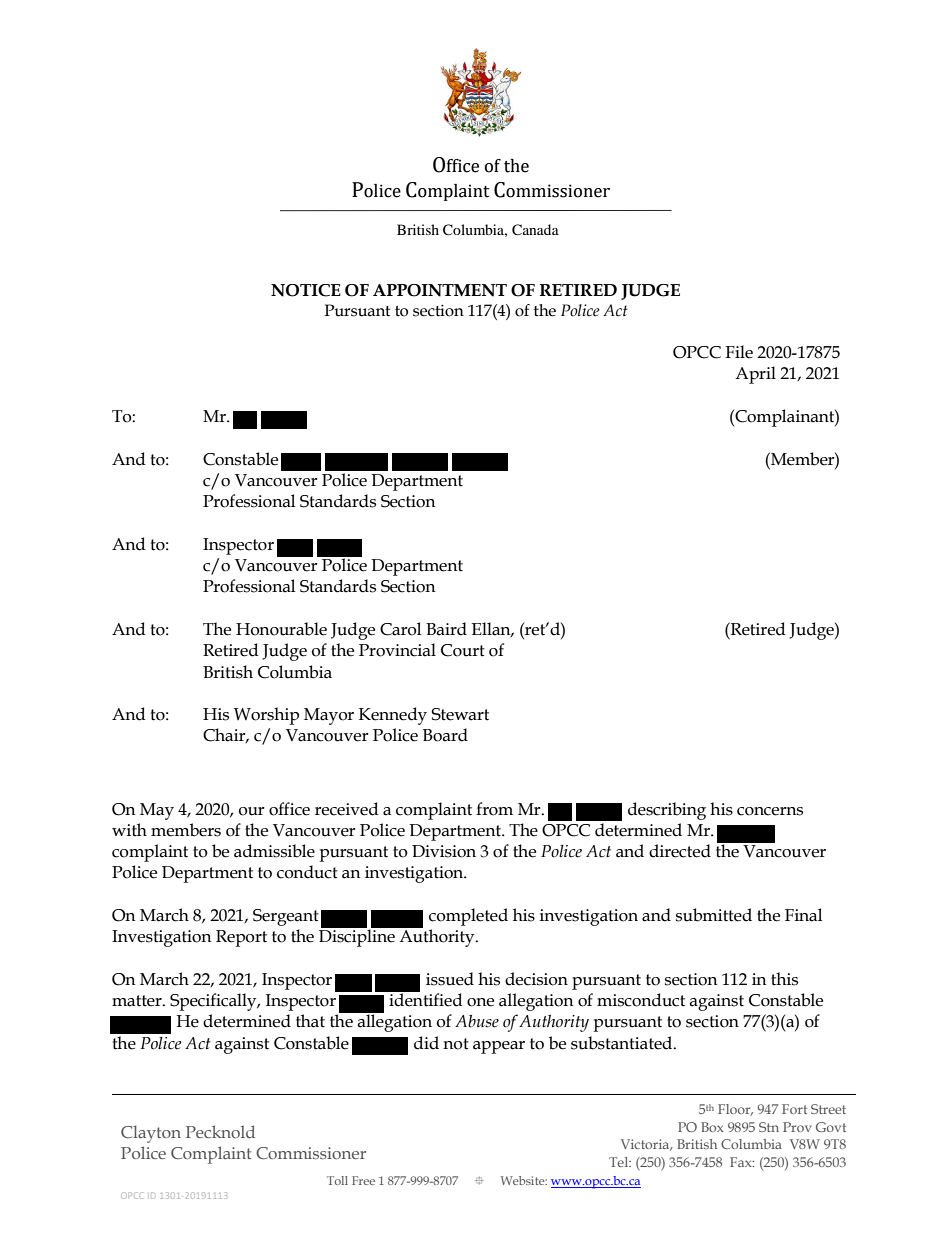 This screenshot has height=1233, width=952. Describe the element at coordinates (306, 290) in the screenshot. I see `NOTICE` at that location.
